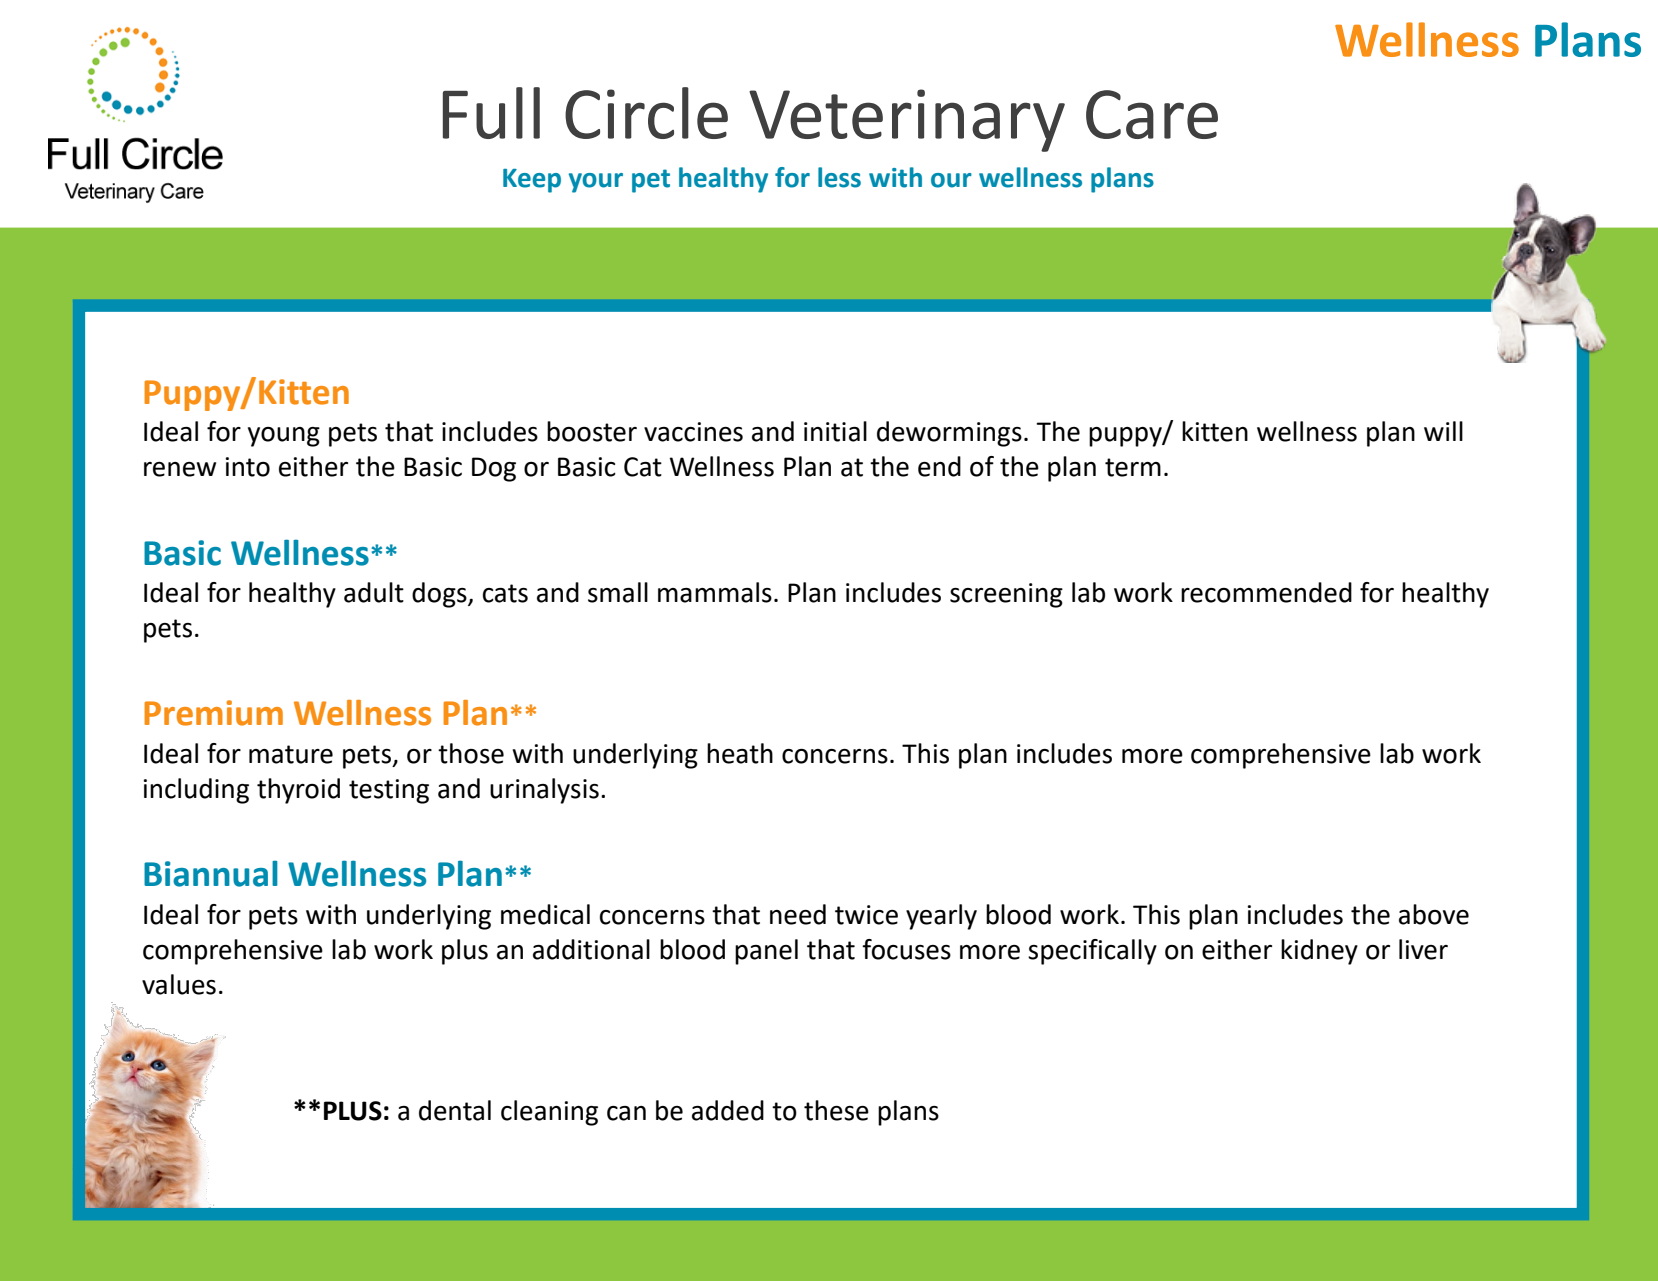 The width and height of the image is (1658, 1281). Describe the element at coordinates (284, 437) in the image. I see `young` at that location.
